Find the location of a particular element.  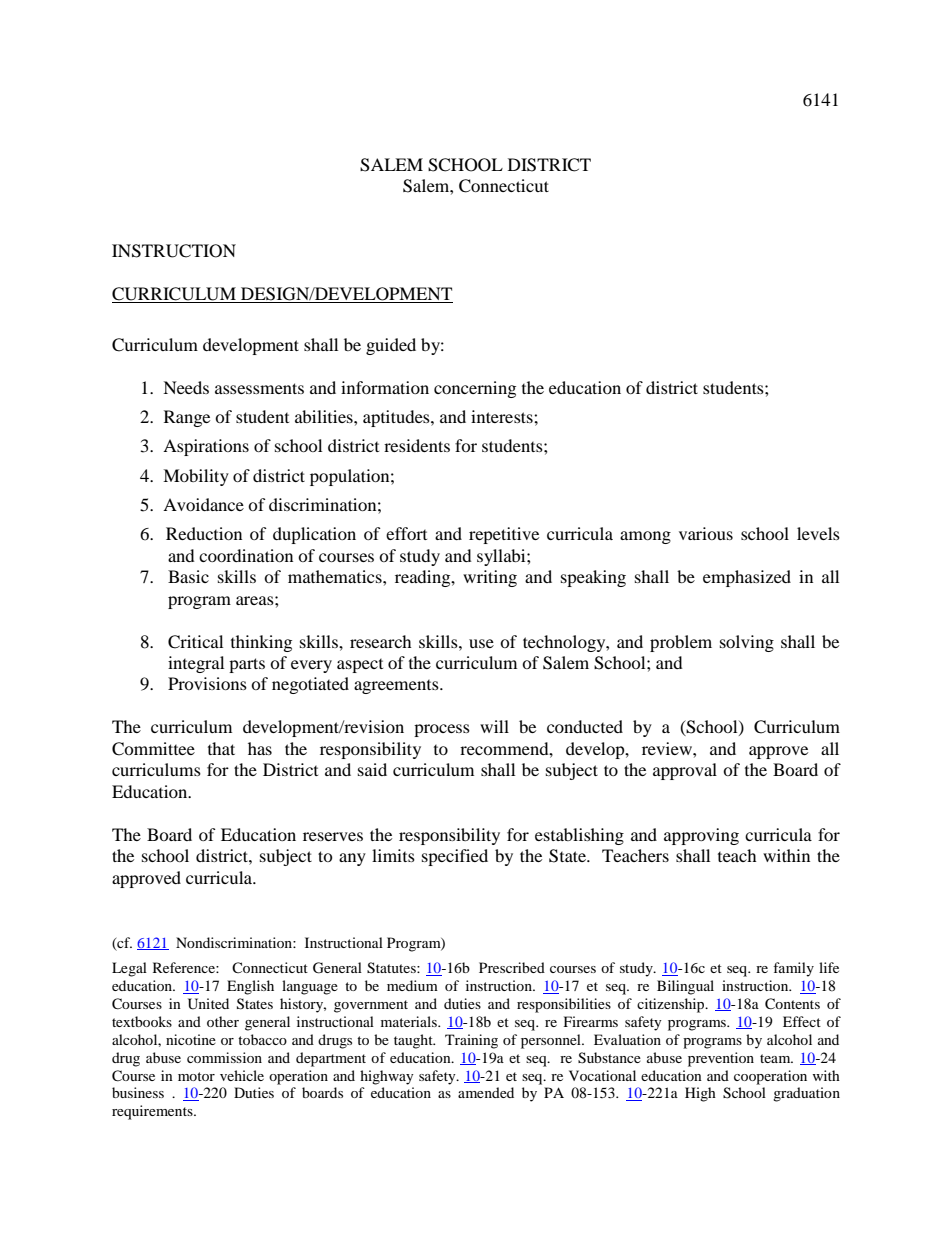

approval is located at coordinates (685, 771).
